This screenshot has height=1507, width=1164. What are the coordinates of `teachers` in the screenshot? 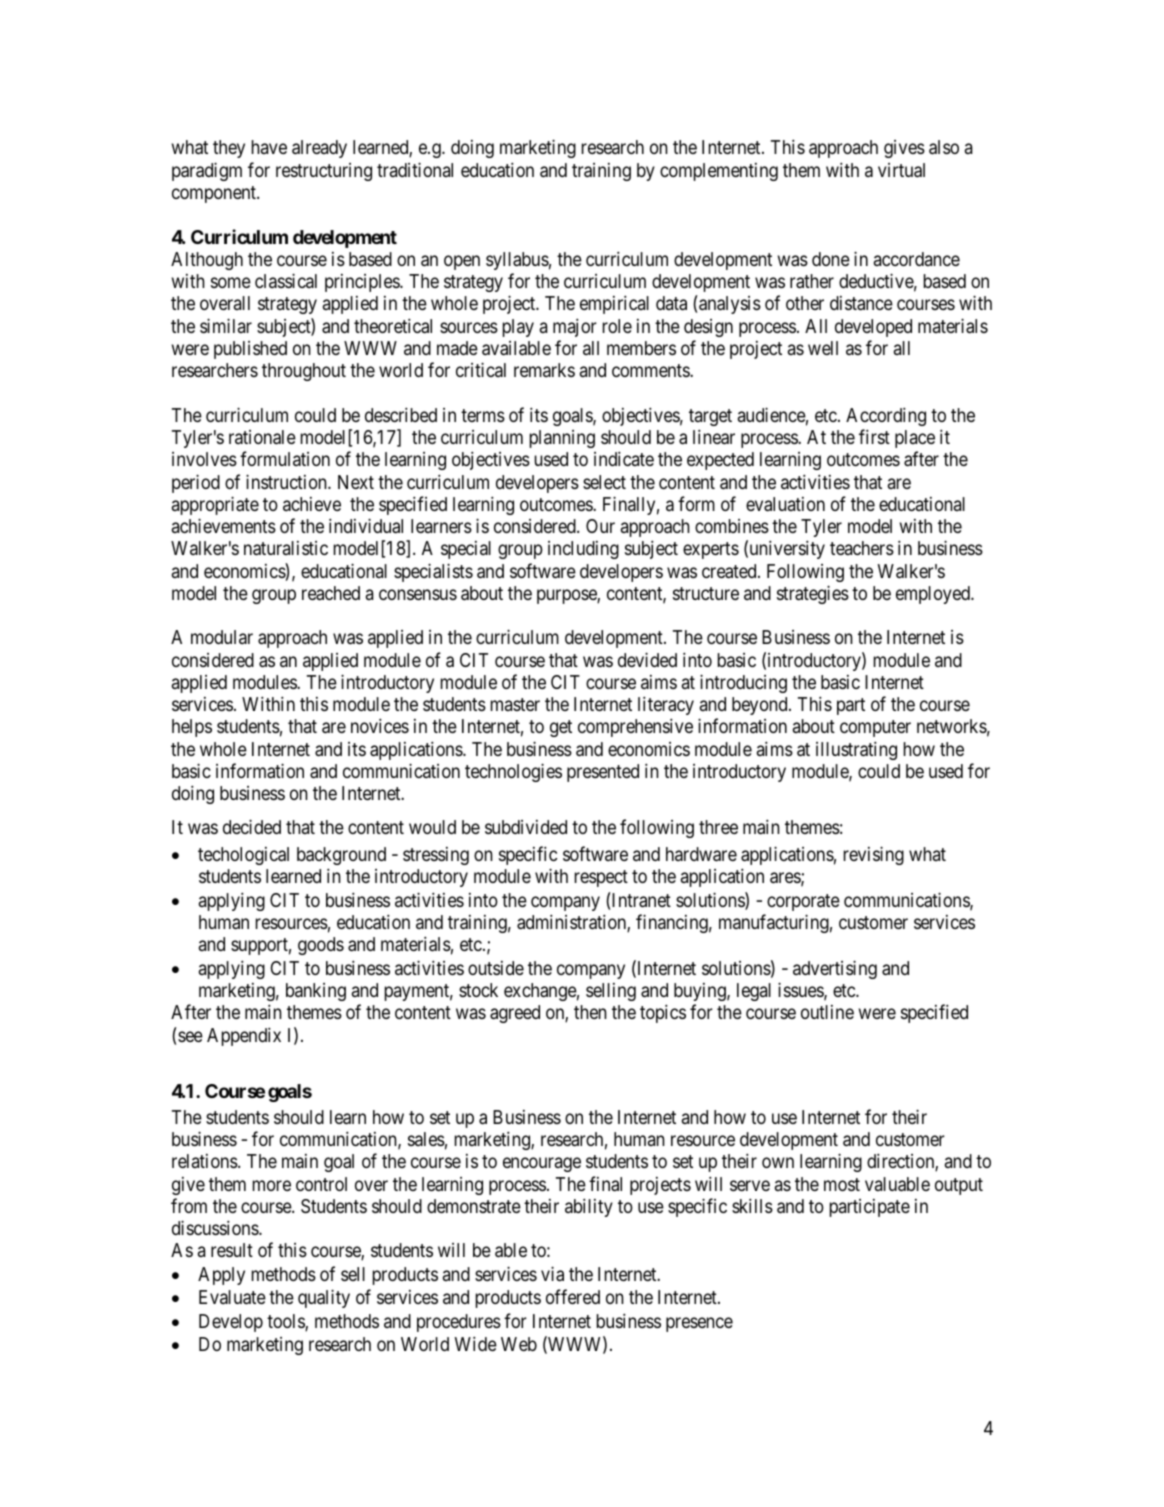 It's located at (862, 548).
